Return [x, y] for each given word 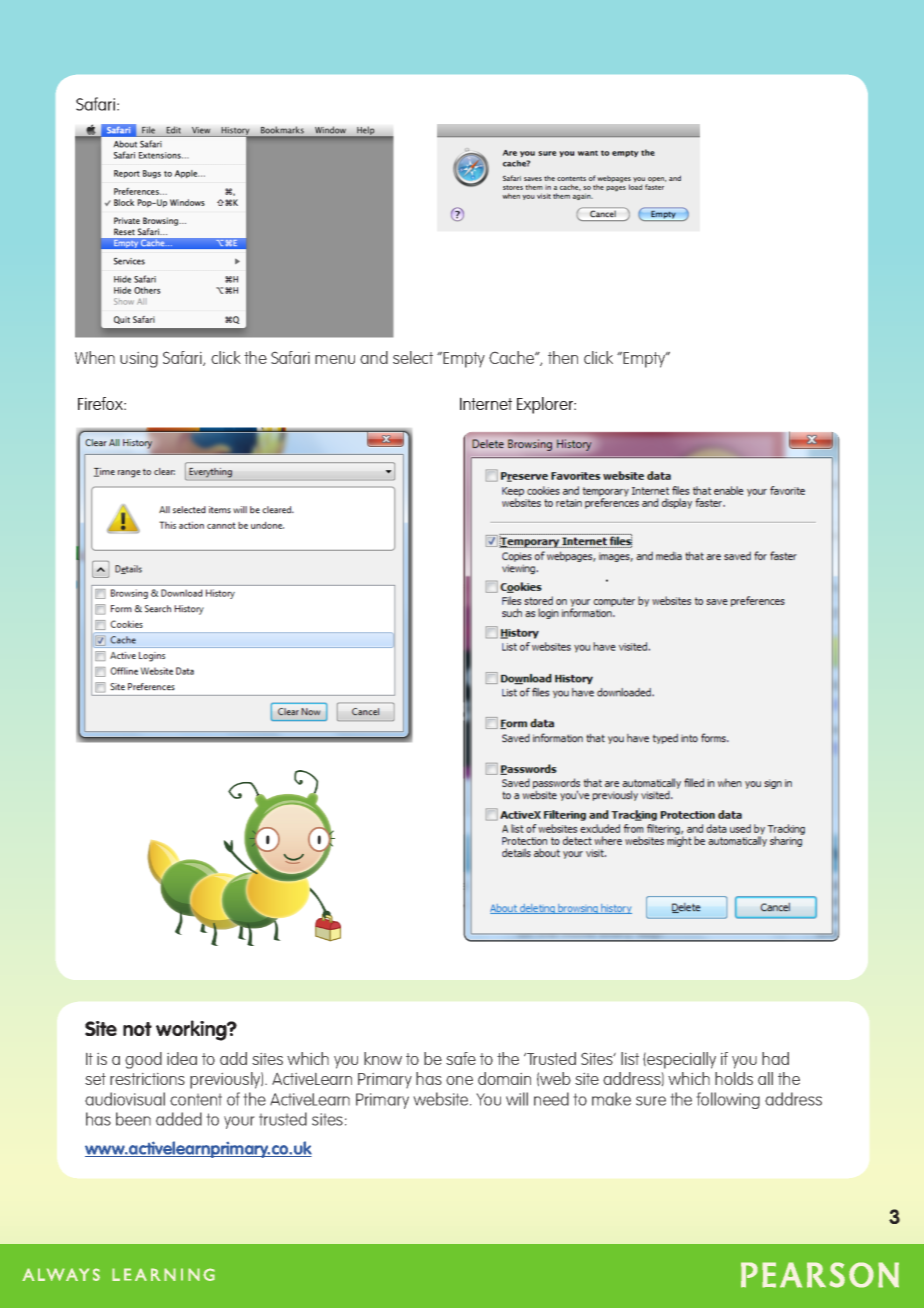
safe [461, 1058]
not [137, 1029]
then [563, 357]
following [728, 1100]
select [413, 357]
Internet [486, 403]
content [196, 1100]
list [630, 1058]
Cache [513, 357]
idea [182, 1058]
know [383, 1058]
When [95, 357]
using [139, 360]
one [459, 1080]
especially [680, 1060]
